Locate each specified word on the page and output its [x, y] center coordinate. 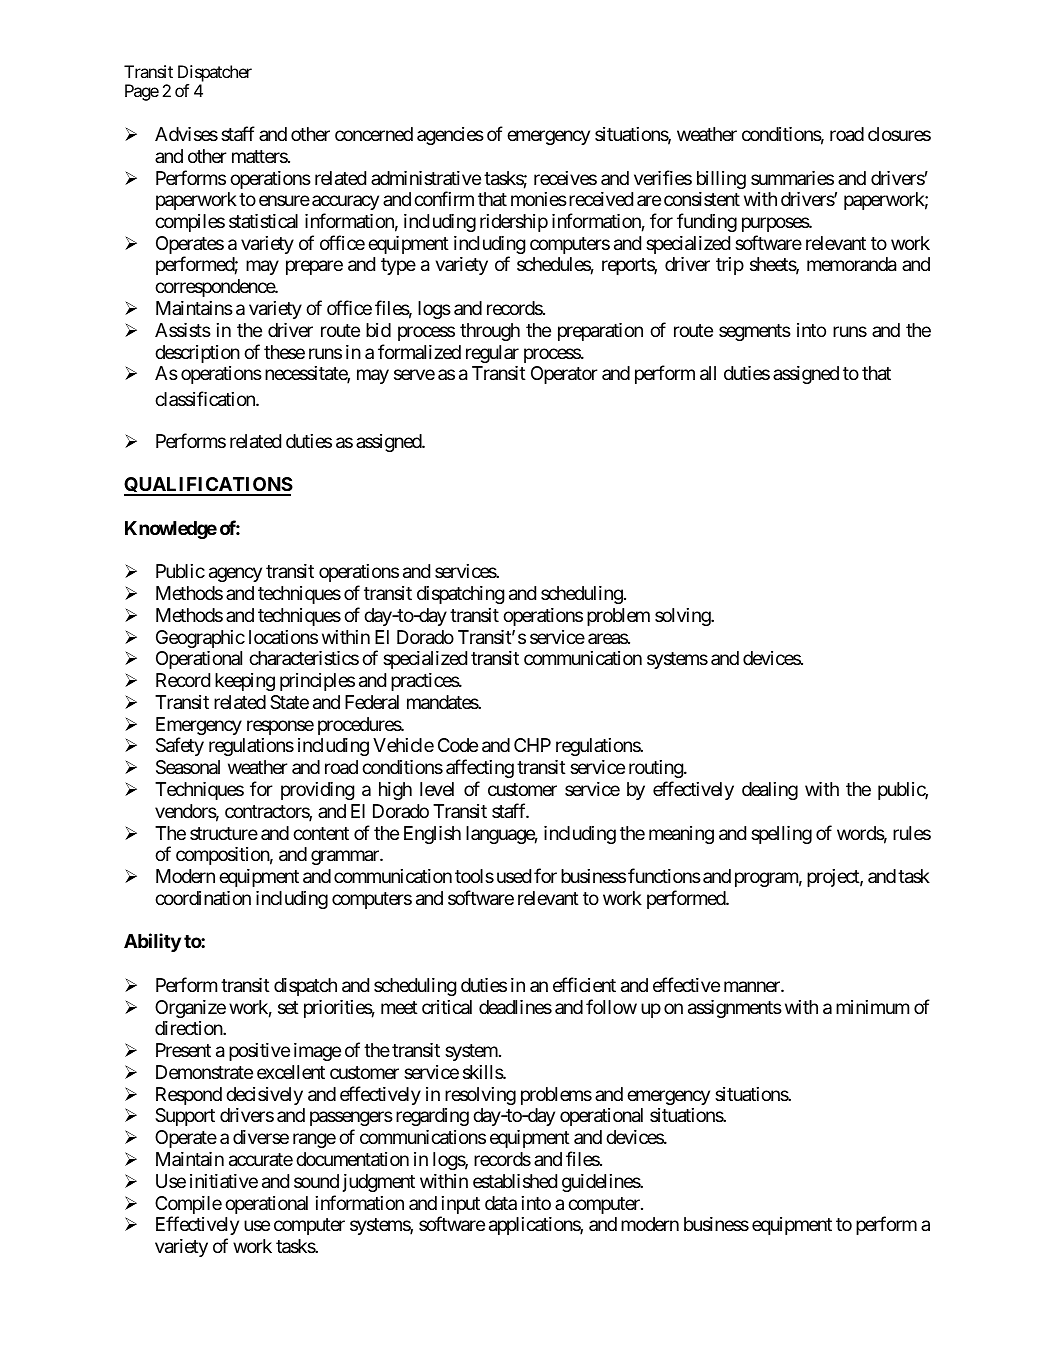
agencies [450, 136]
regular [492, 354]
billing [721, 180]
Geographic [200, 639]
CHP [532, 745]
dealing [770, 791]
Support [185, 1117]
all [708, 373]
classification [206, 399]
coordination [203, 898]
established [515, 1181]
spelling [781, 835]
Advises [186, 134]
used [514, 876]
